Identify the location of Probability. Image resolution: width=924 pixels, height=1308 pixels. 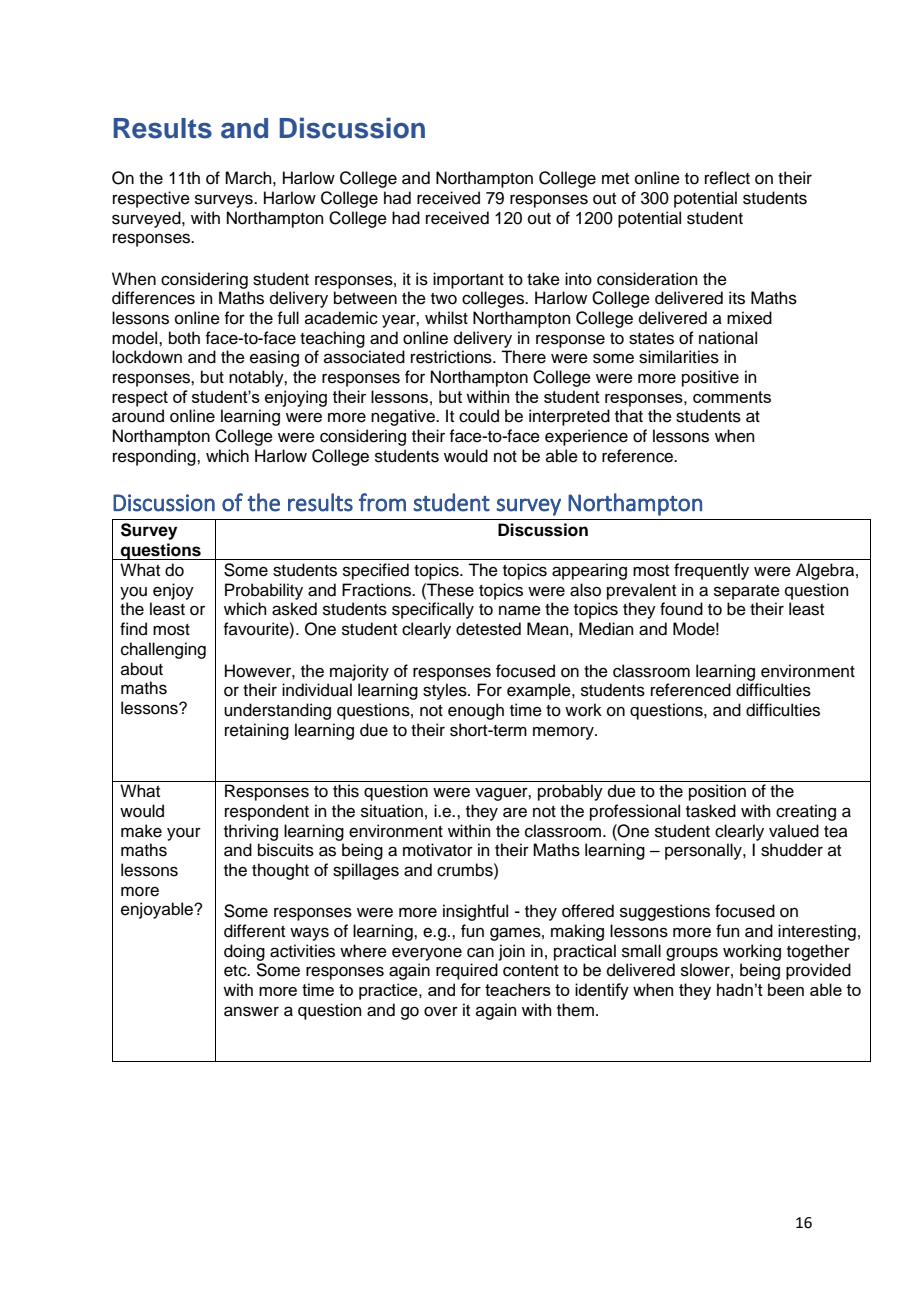
(264, 591).
